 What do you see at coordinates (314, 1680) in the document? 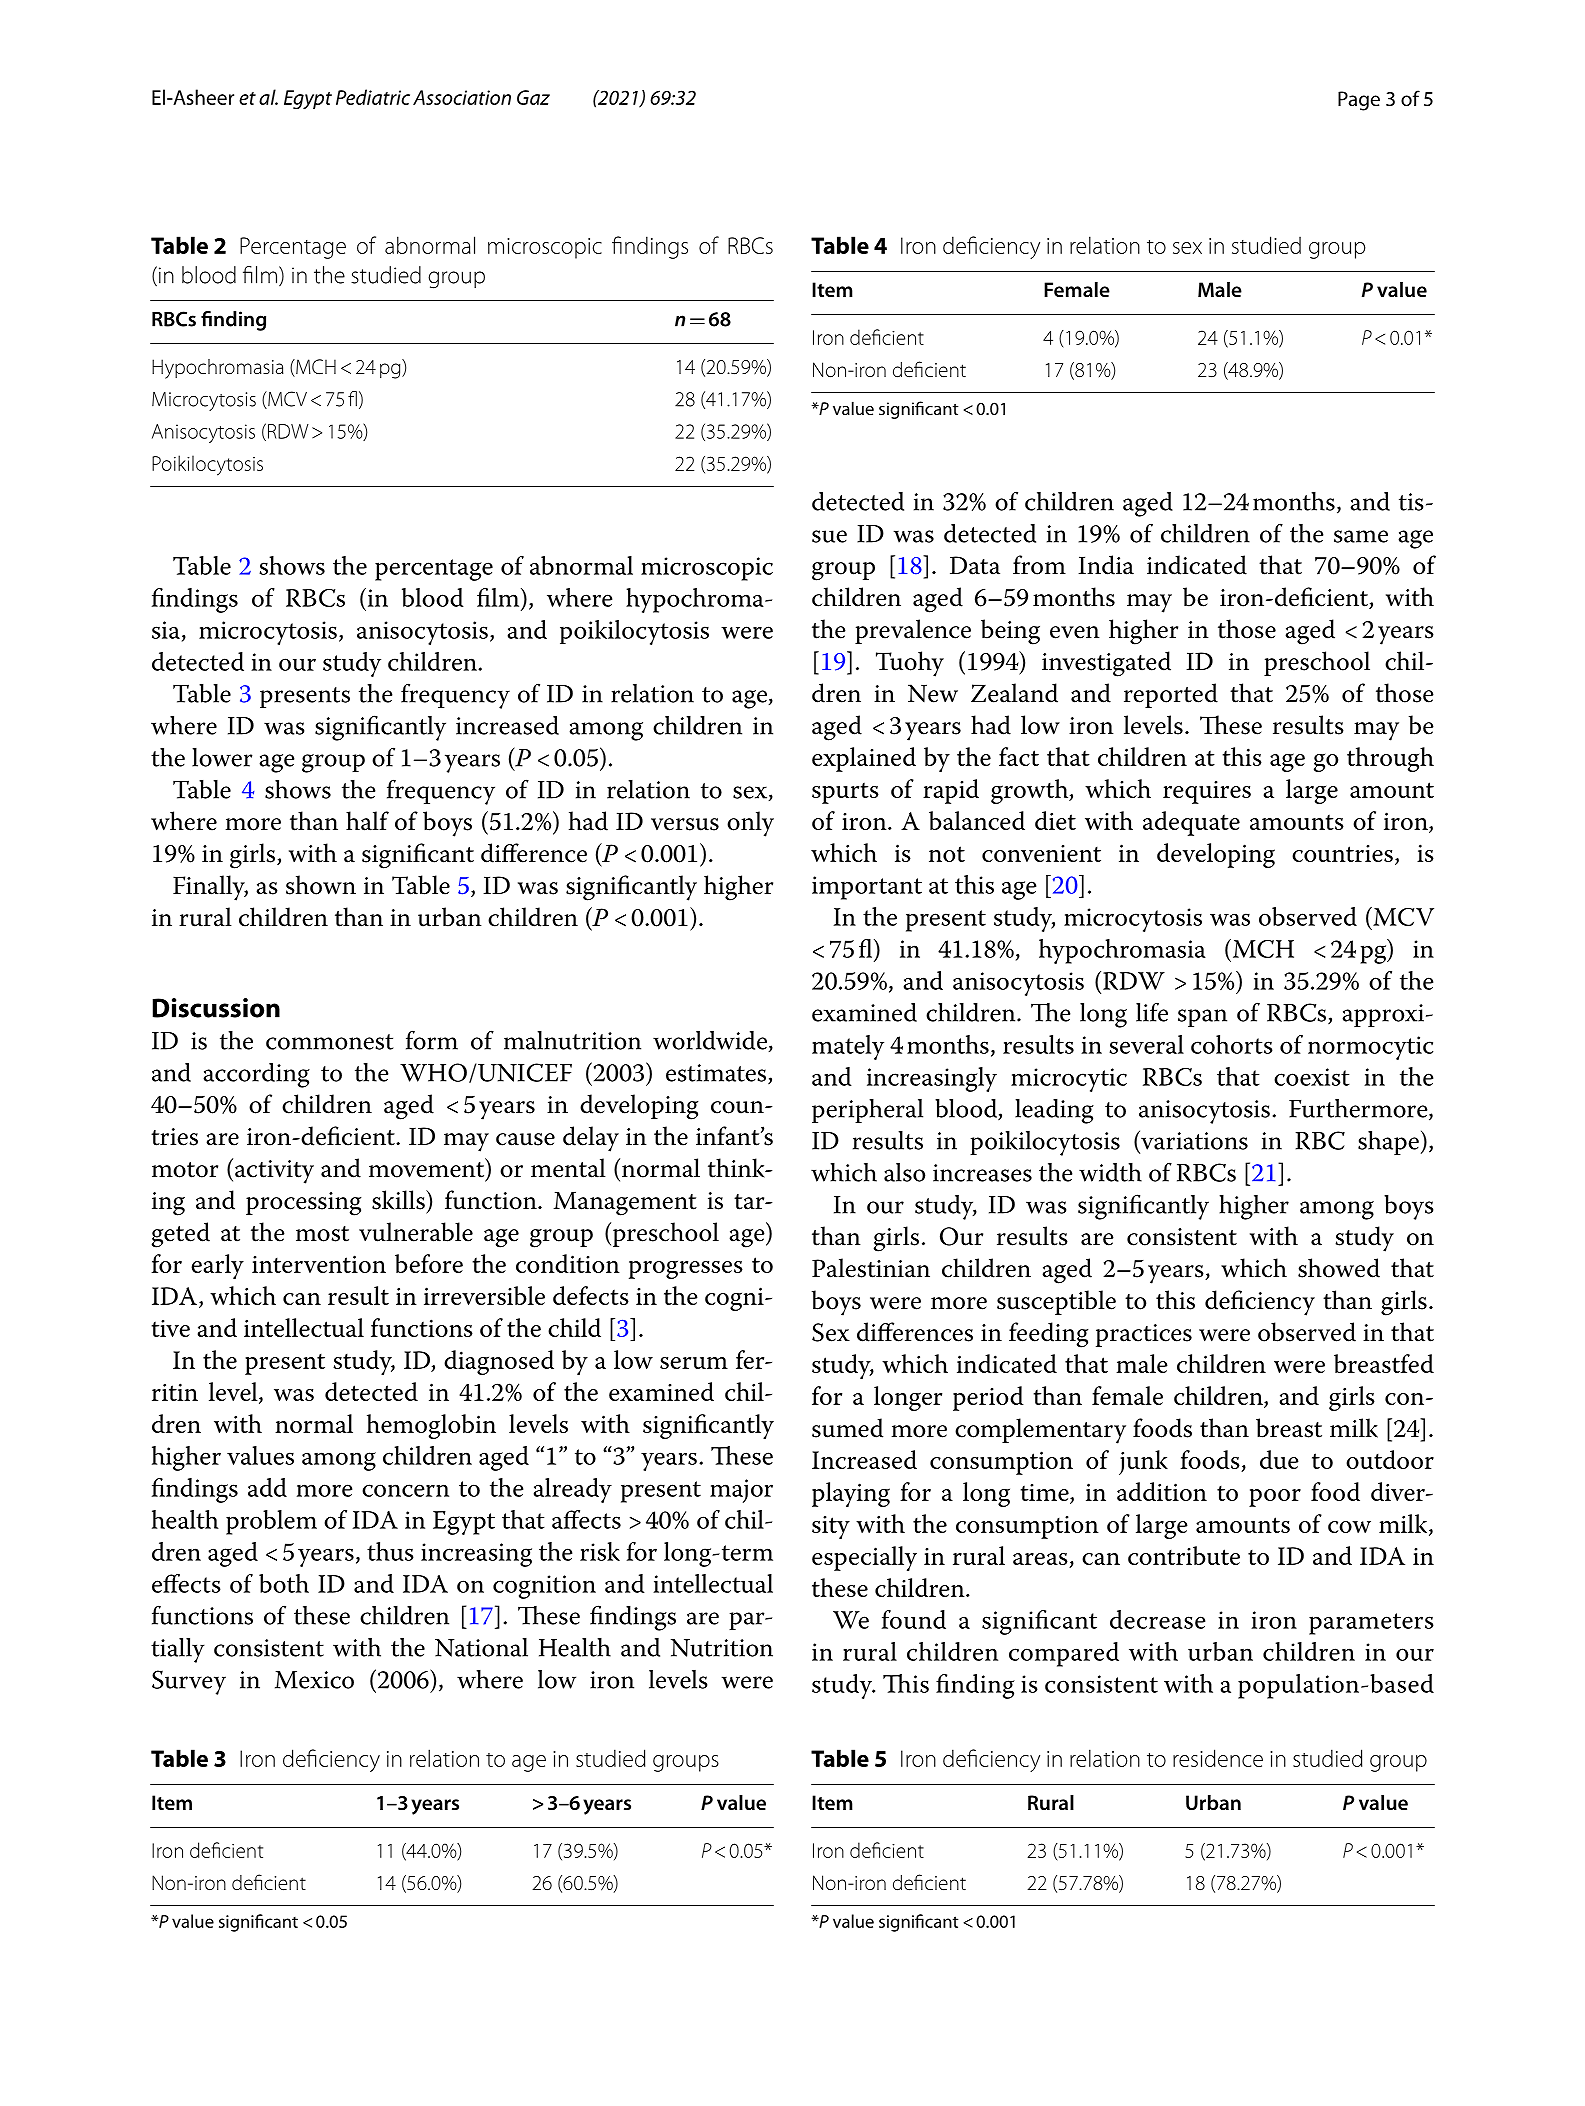
I see `Mexico` at bounding box center [314, 1680].
